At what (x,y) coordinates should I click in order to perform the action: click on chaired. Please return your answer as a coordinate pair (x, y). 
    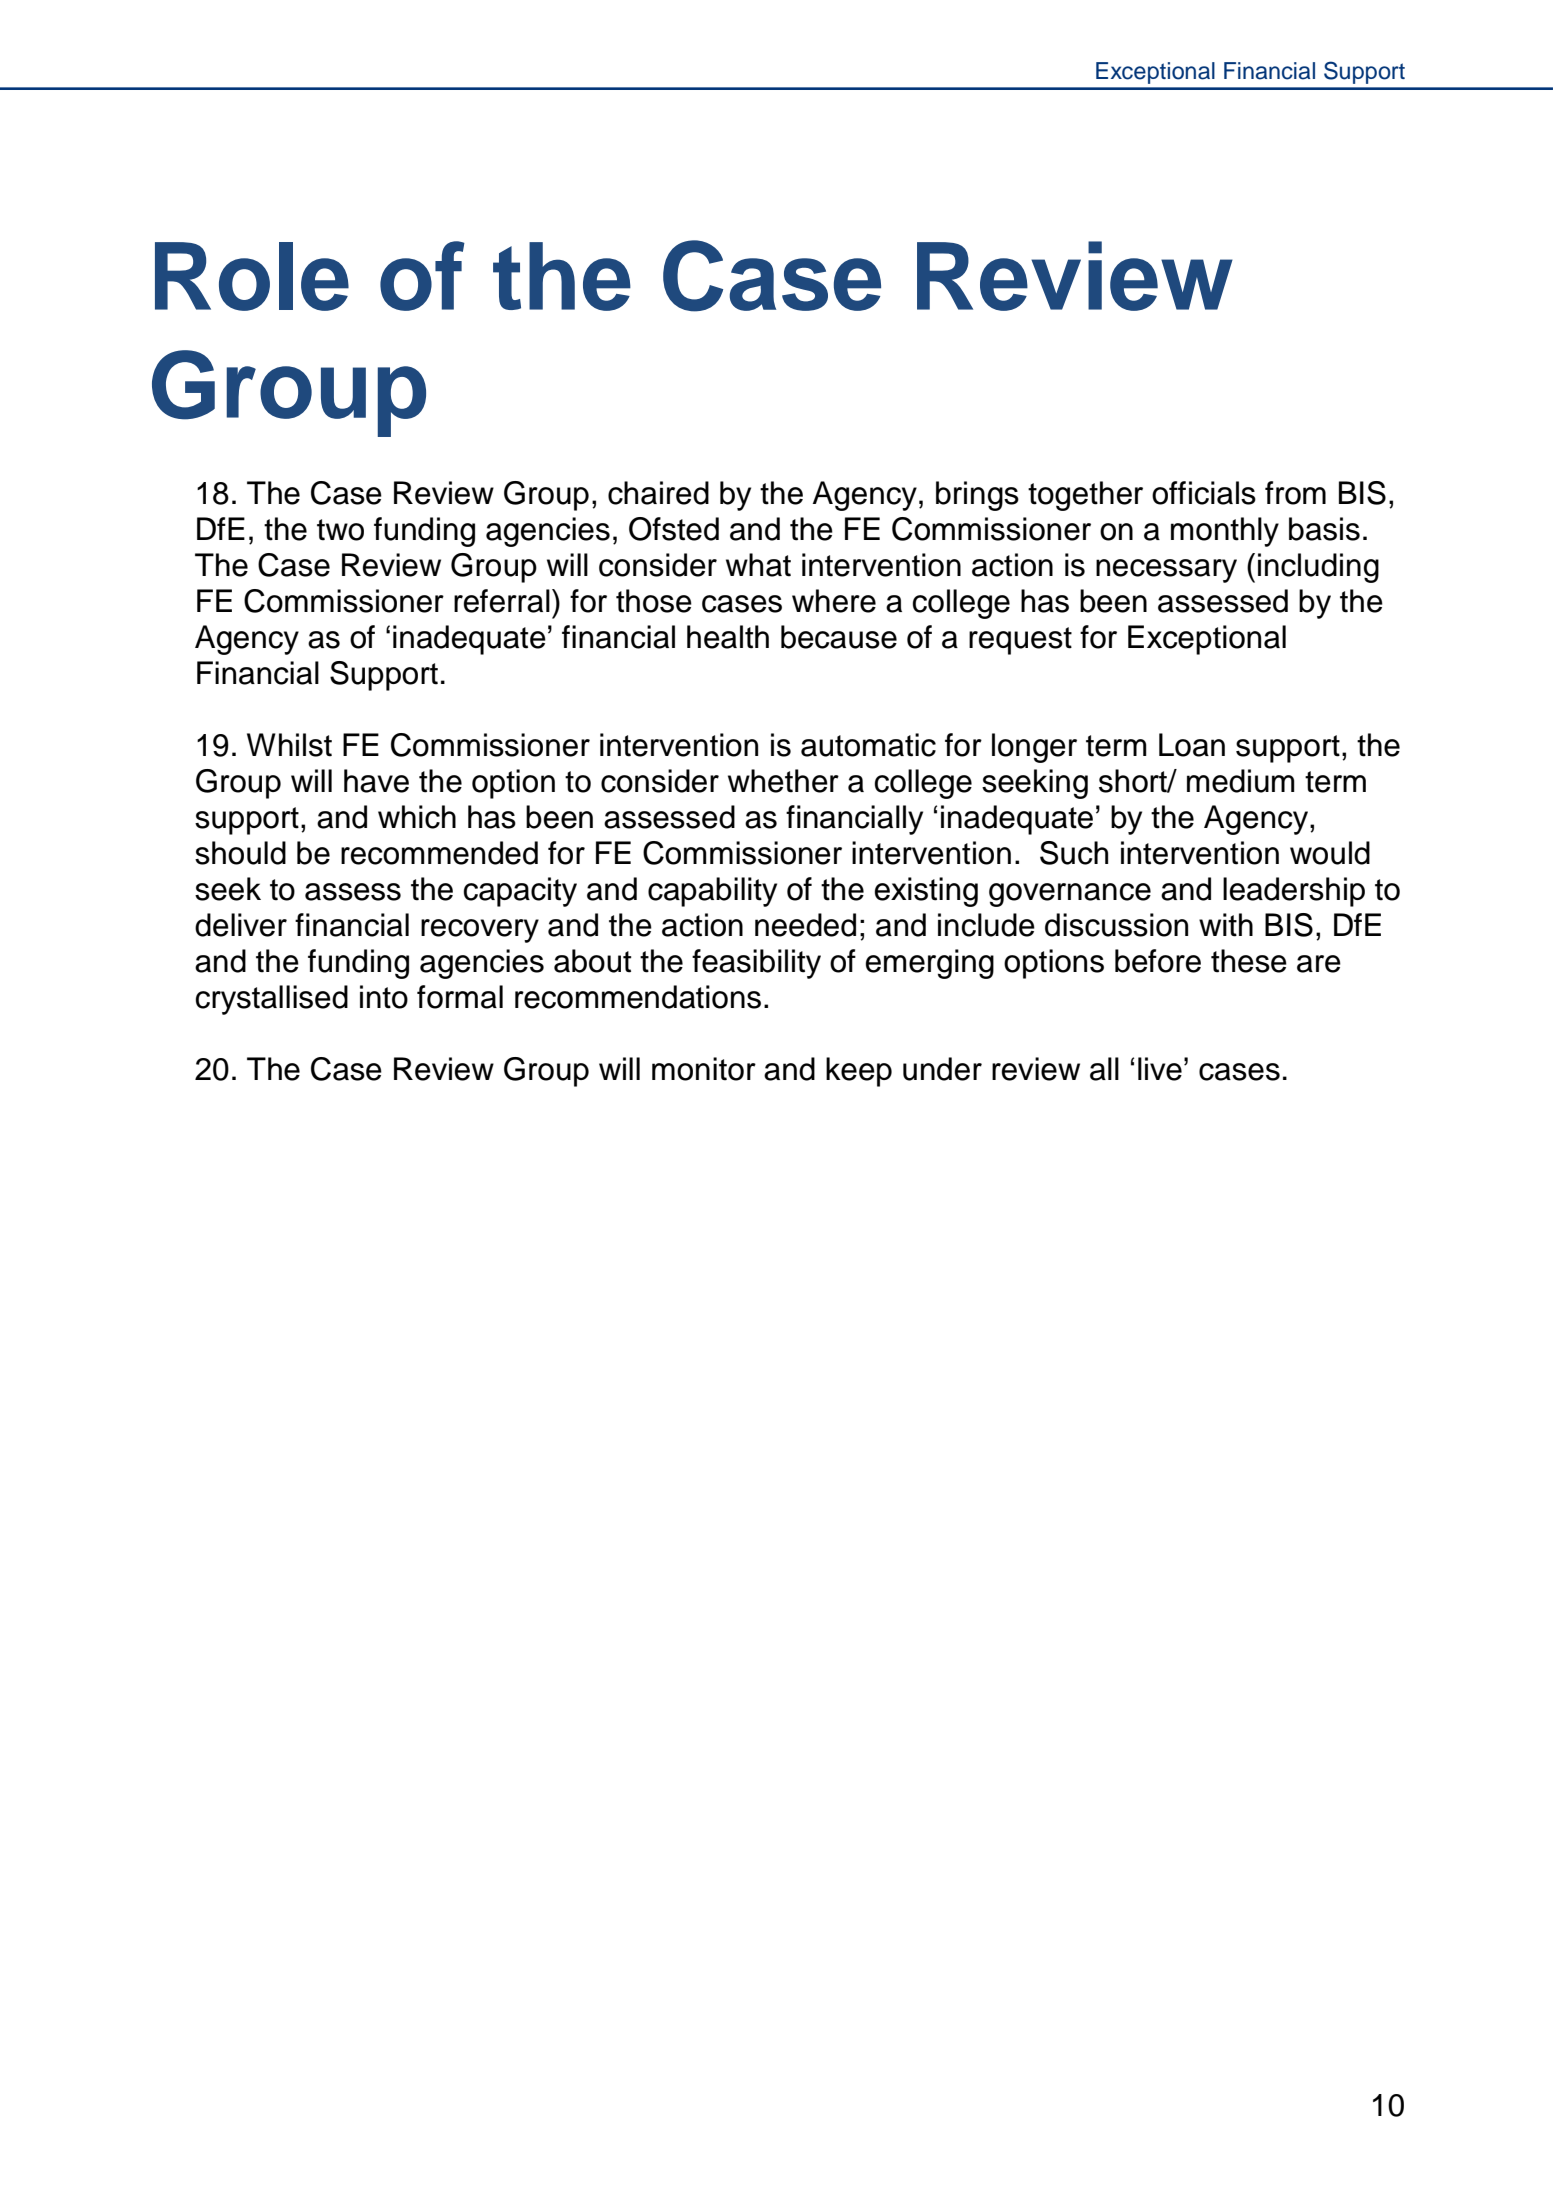
    Looking at the image, I should click on (658, 493).
